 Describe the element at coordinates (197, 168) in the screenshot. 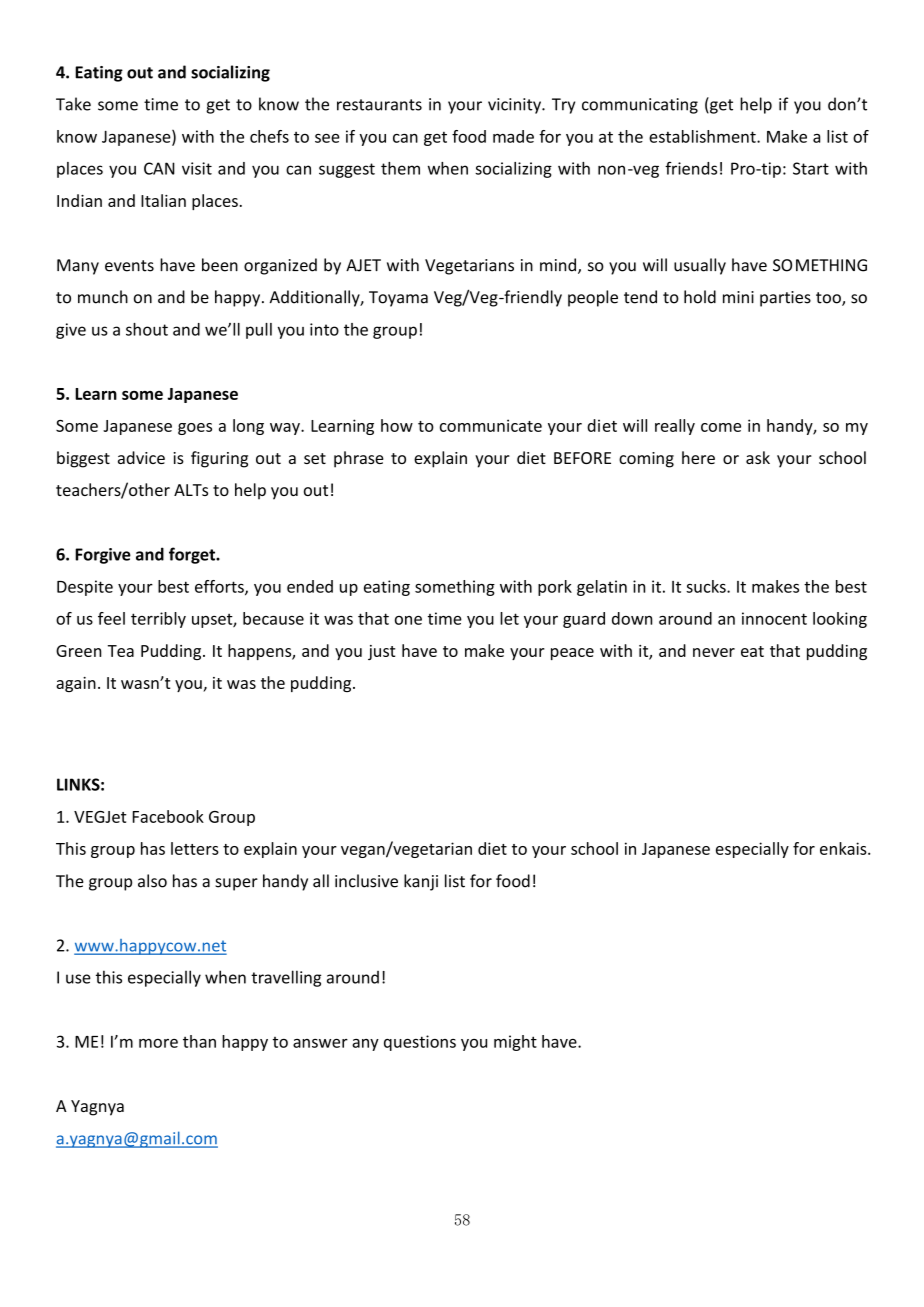

I see `visit` at that location.
